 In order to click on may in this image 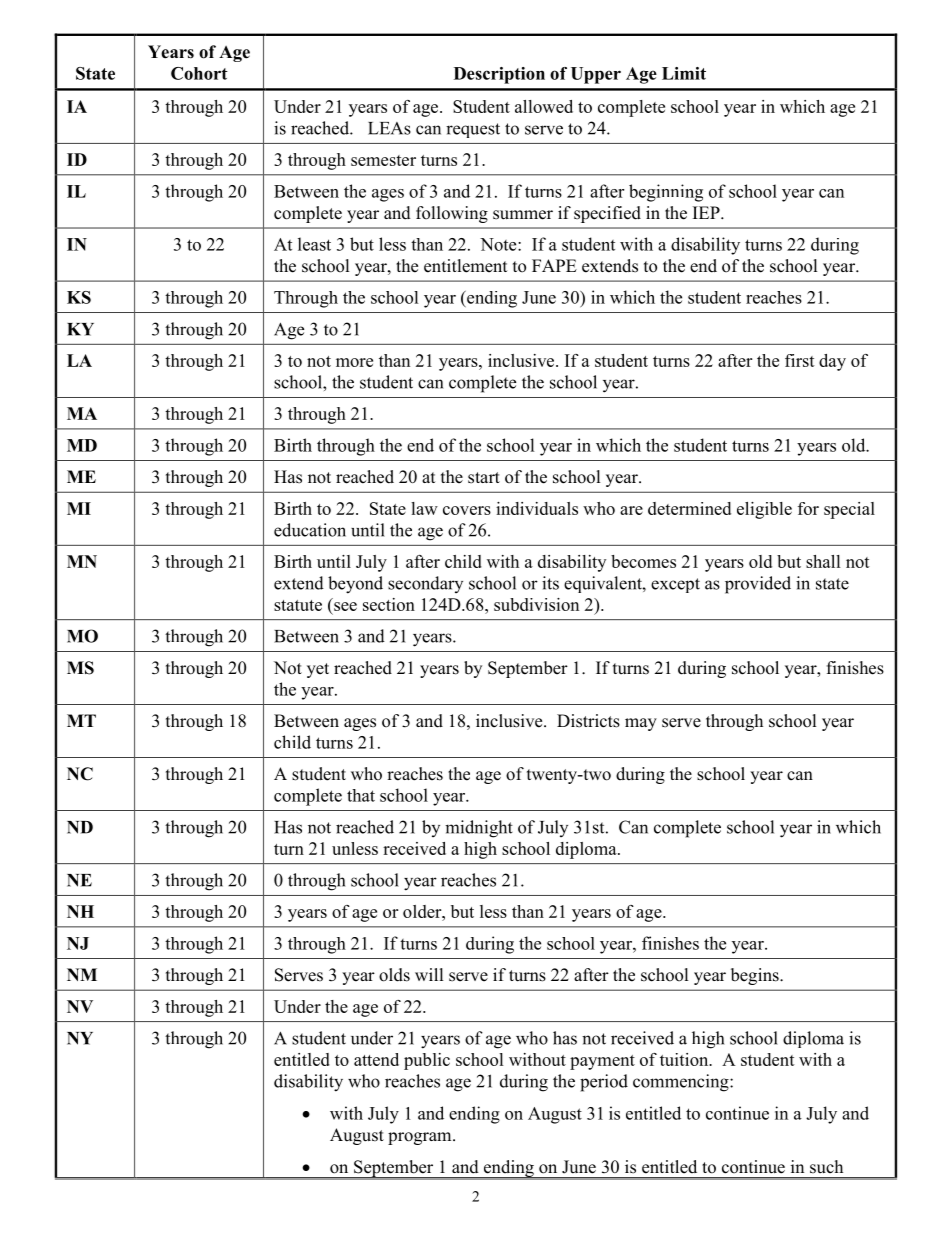, I will do `click(641, 724)`.
